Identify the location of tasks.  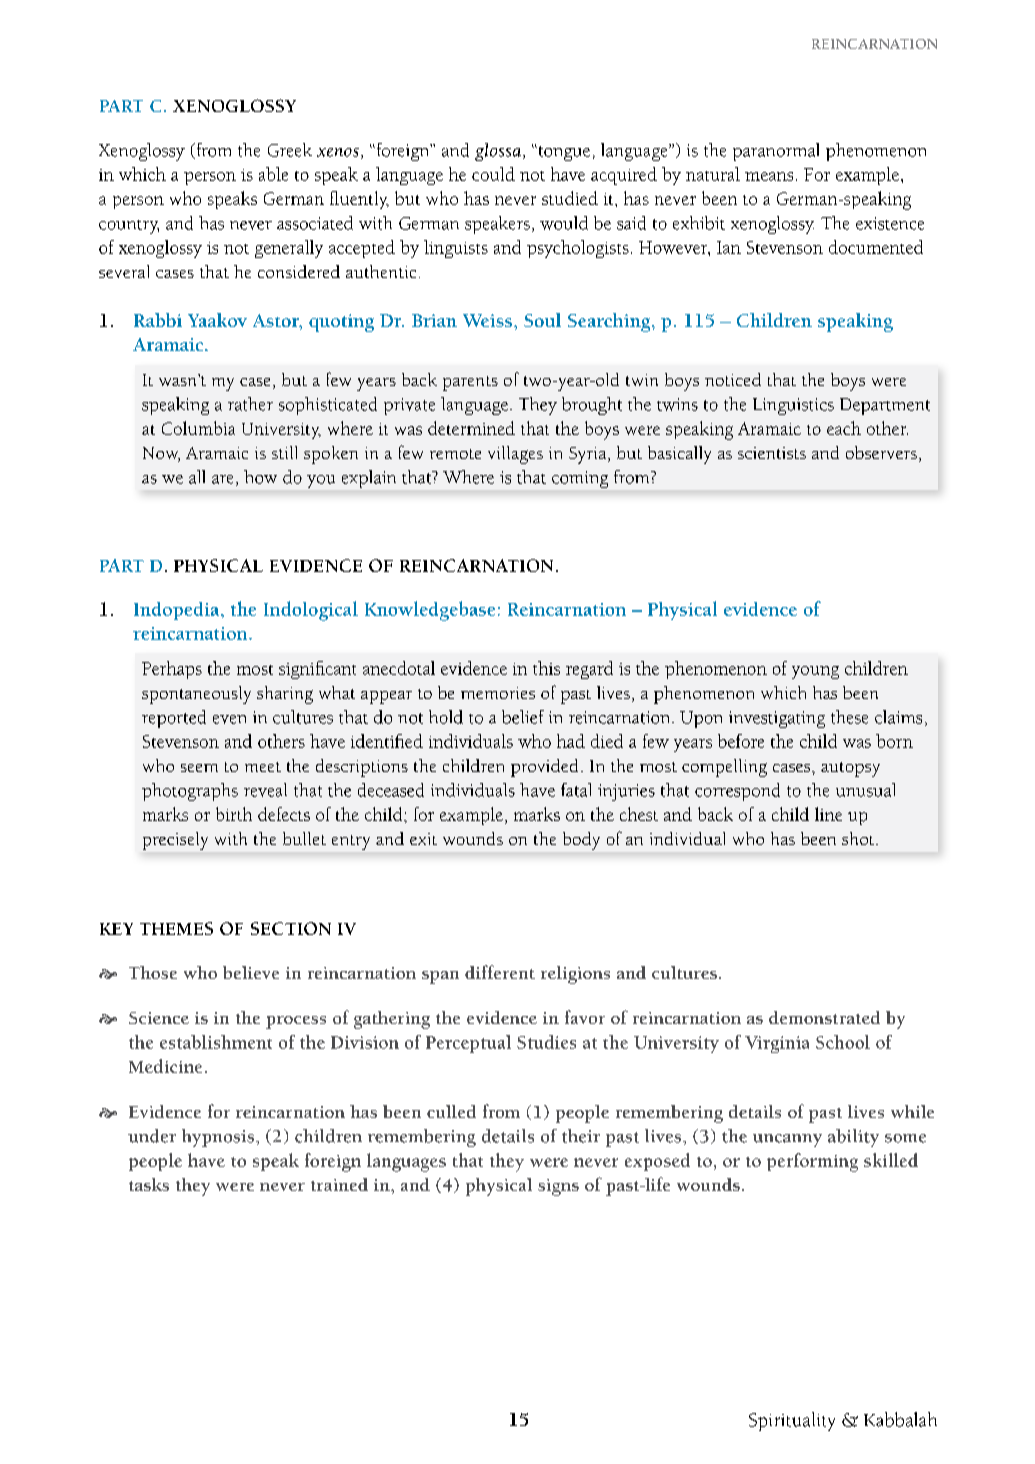
(149, 1184).
